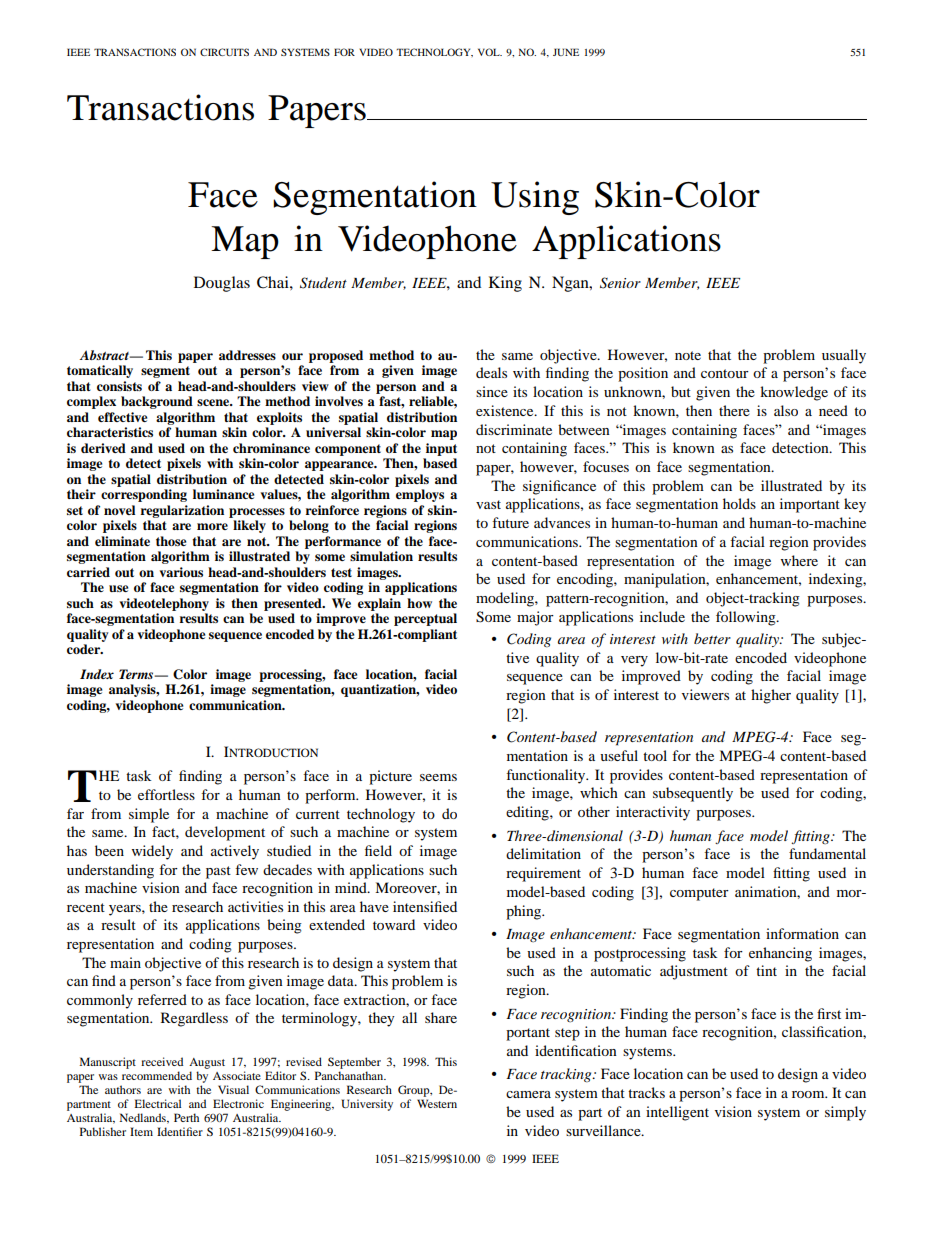 This document has width=952, height=1233. Describe the element at coordinates (152, 852) in the document. I see `widely` at that location.
